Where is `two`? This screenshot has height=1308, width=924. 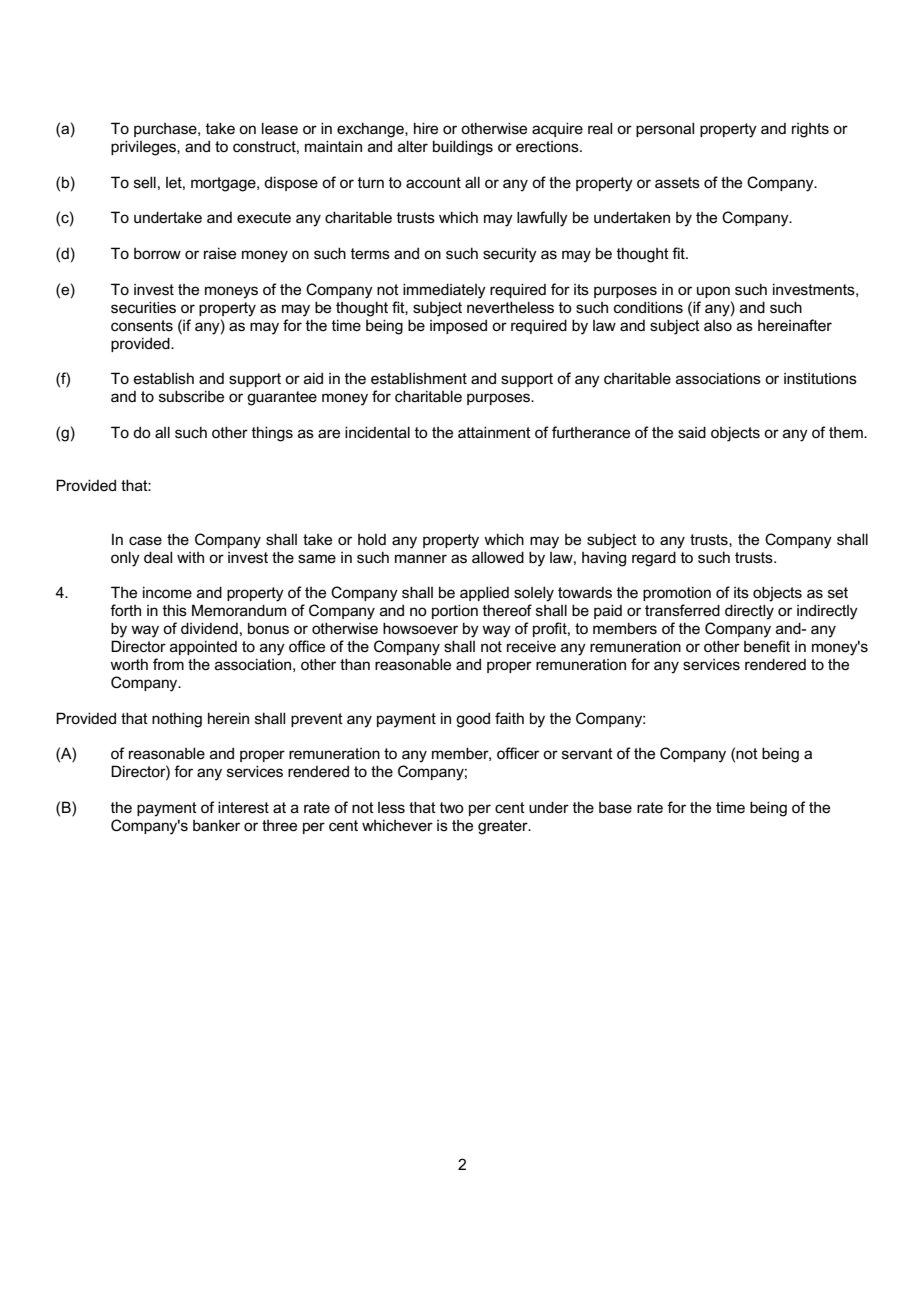
two is located at coordinates (452, 807).
